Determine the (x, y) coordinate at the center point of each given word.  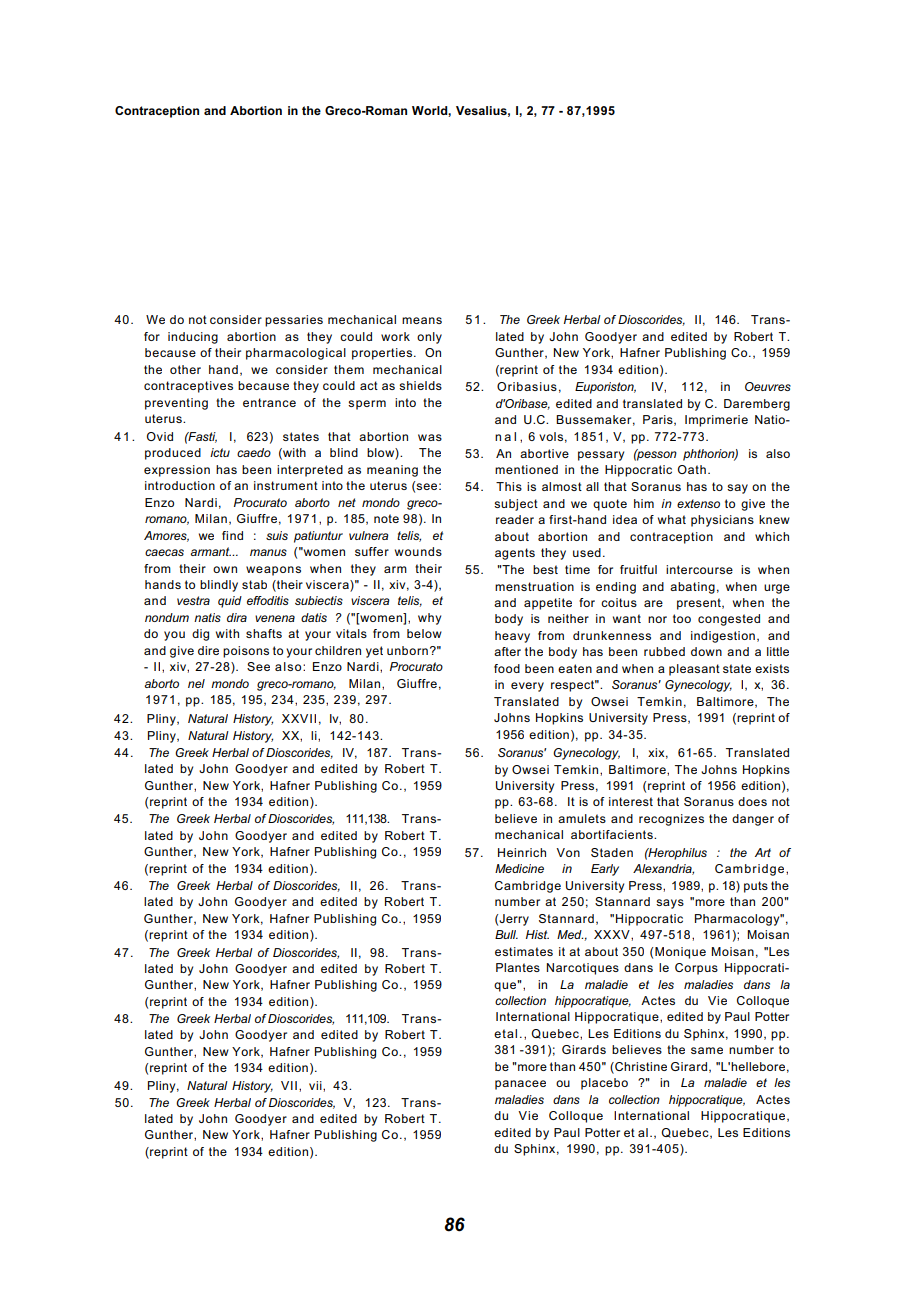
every (527, 687)
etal (505, 1033)
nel (196, 683)
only (429, 338)
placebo (604, 1084)
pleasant (694, 670)
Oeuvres (768, 386)
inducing (193, 338)
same (707, 1050)
